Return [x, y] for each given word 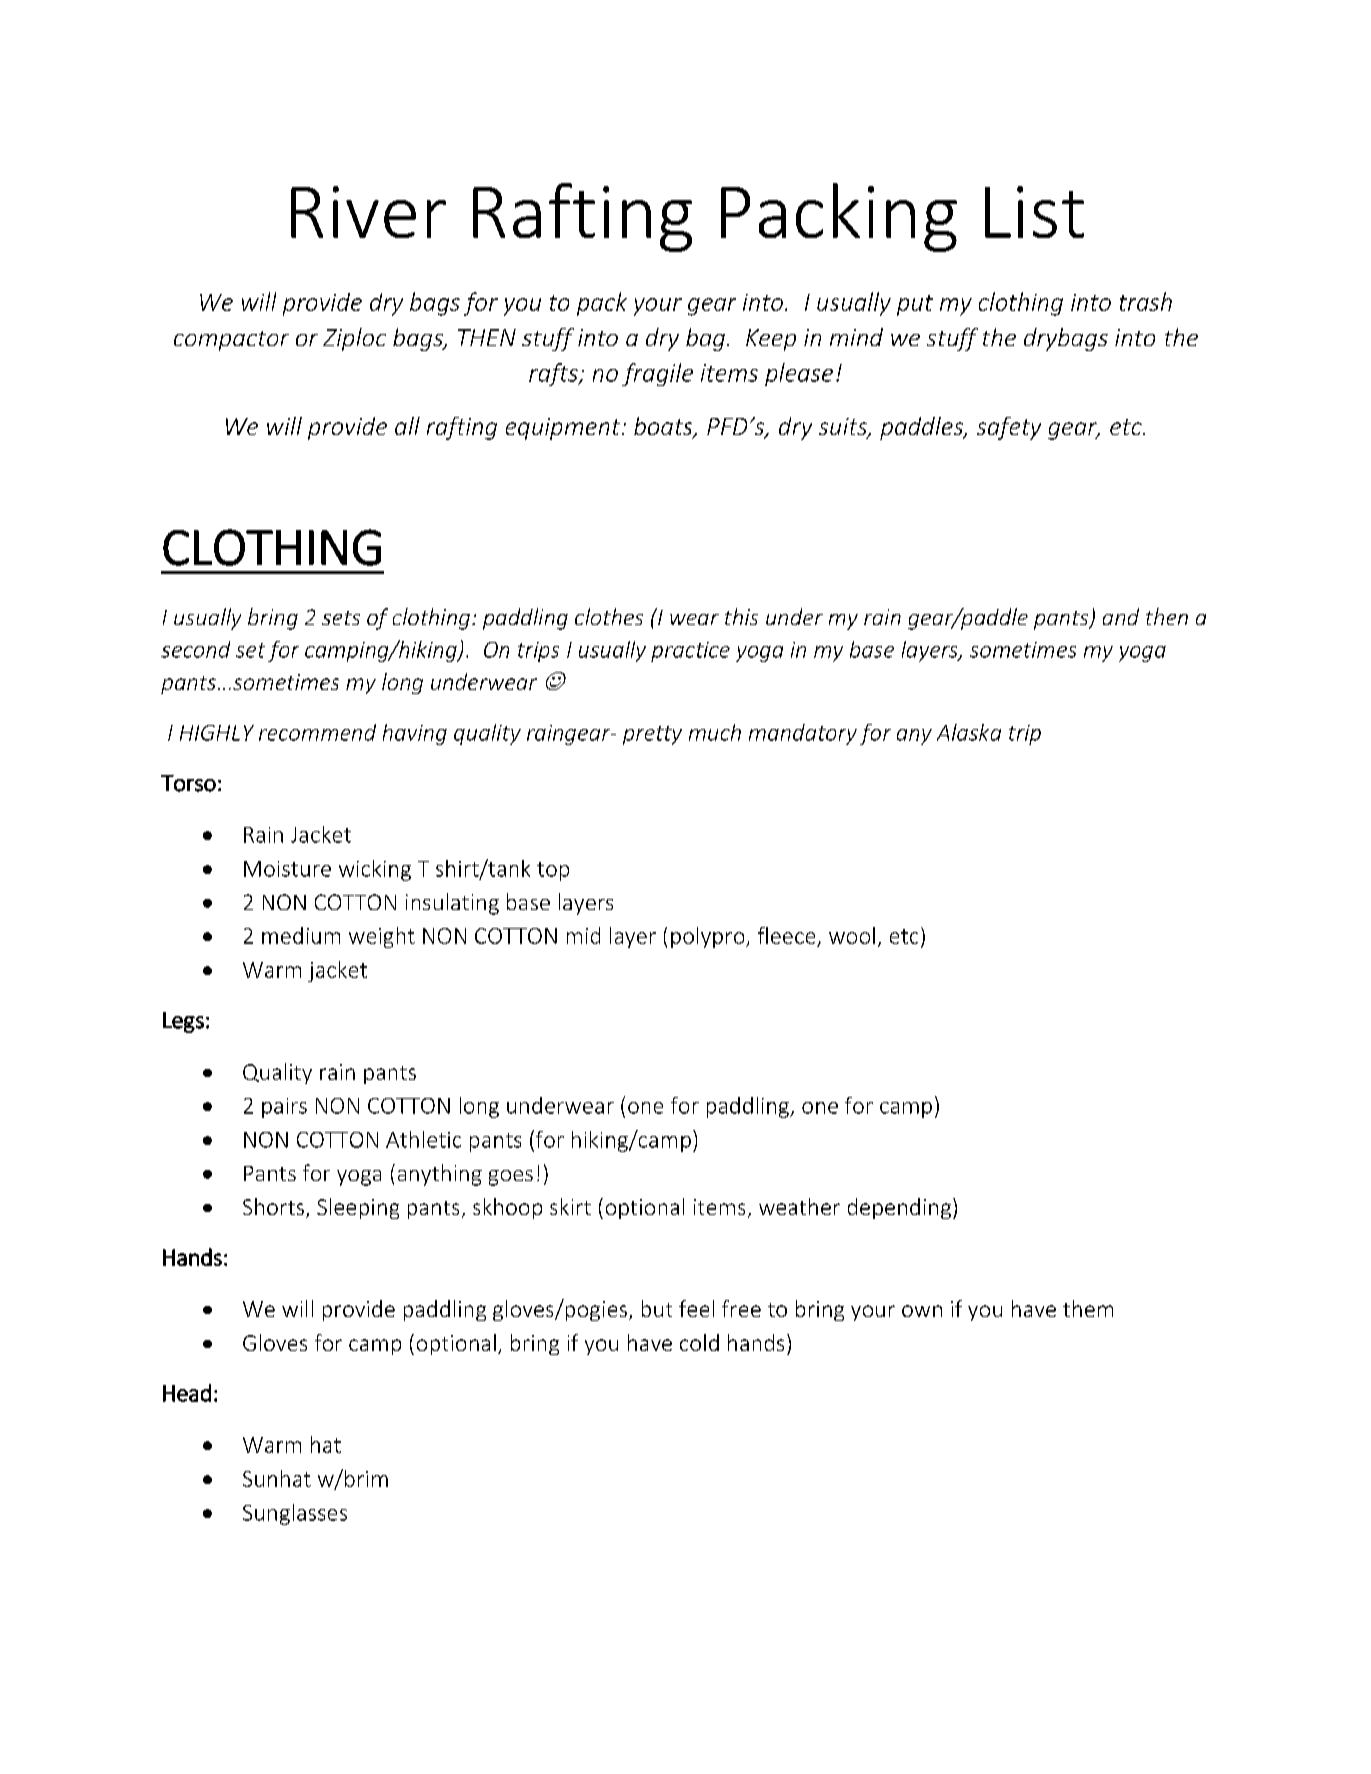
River [368, 212]
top [553, 871]
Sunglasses [295, 1514]
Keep [771, 340]
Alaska [969, 732]
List [1034, 212]
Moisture [287, 869]
